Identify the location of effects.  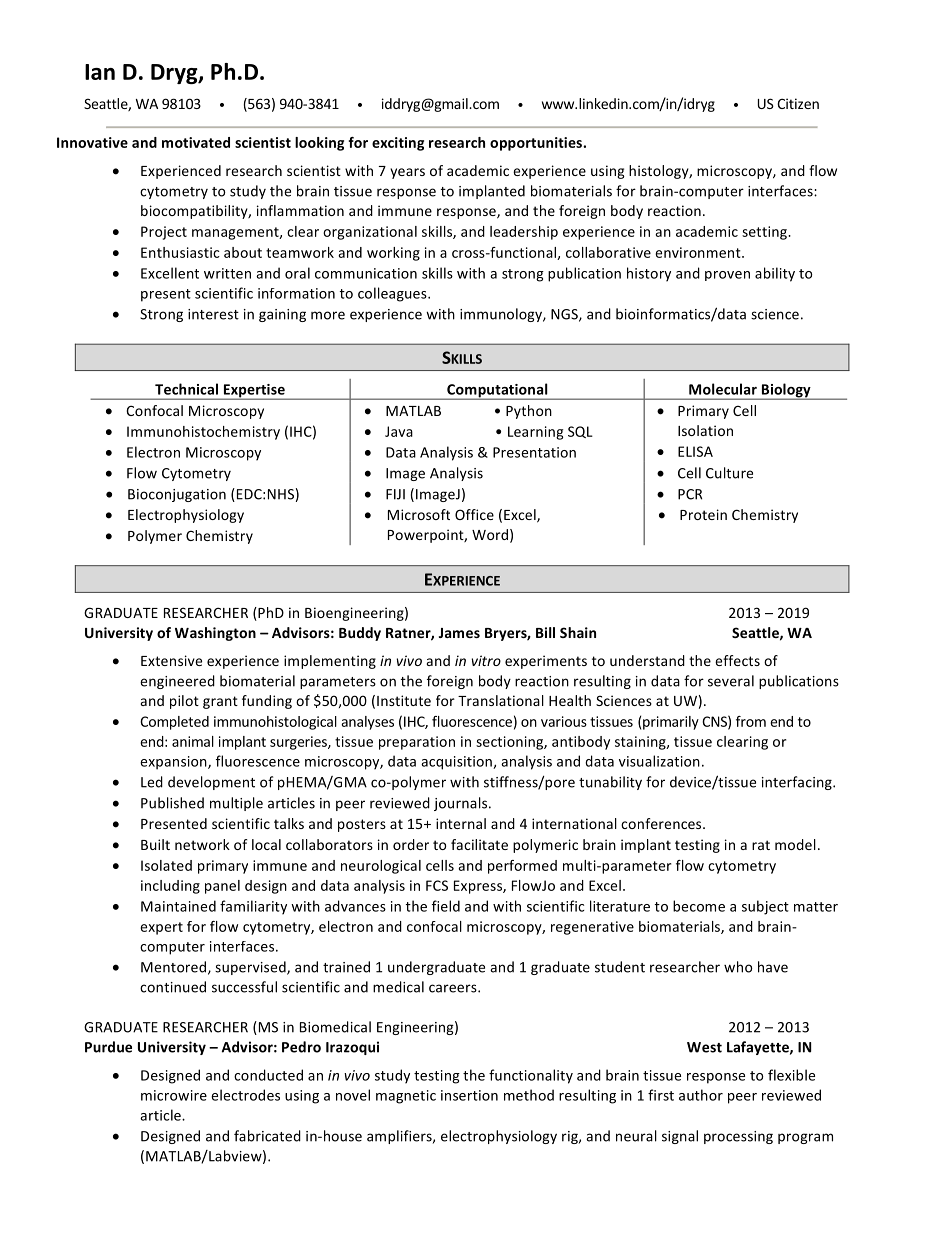
(737, 660).
